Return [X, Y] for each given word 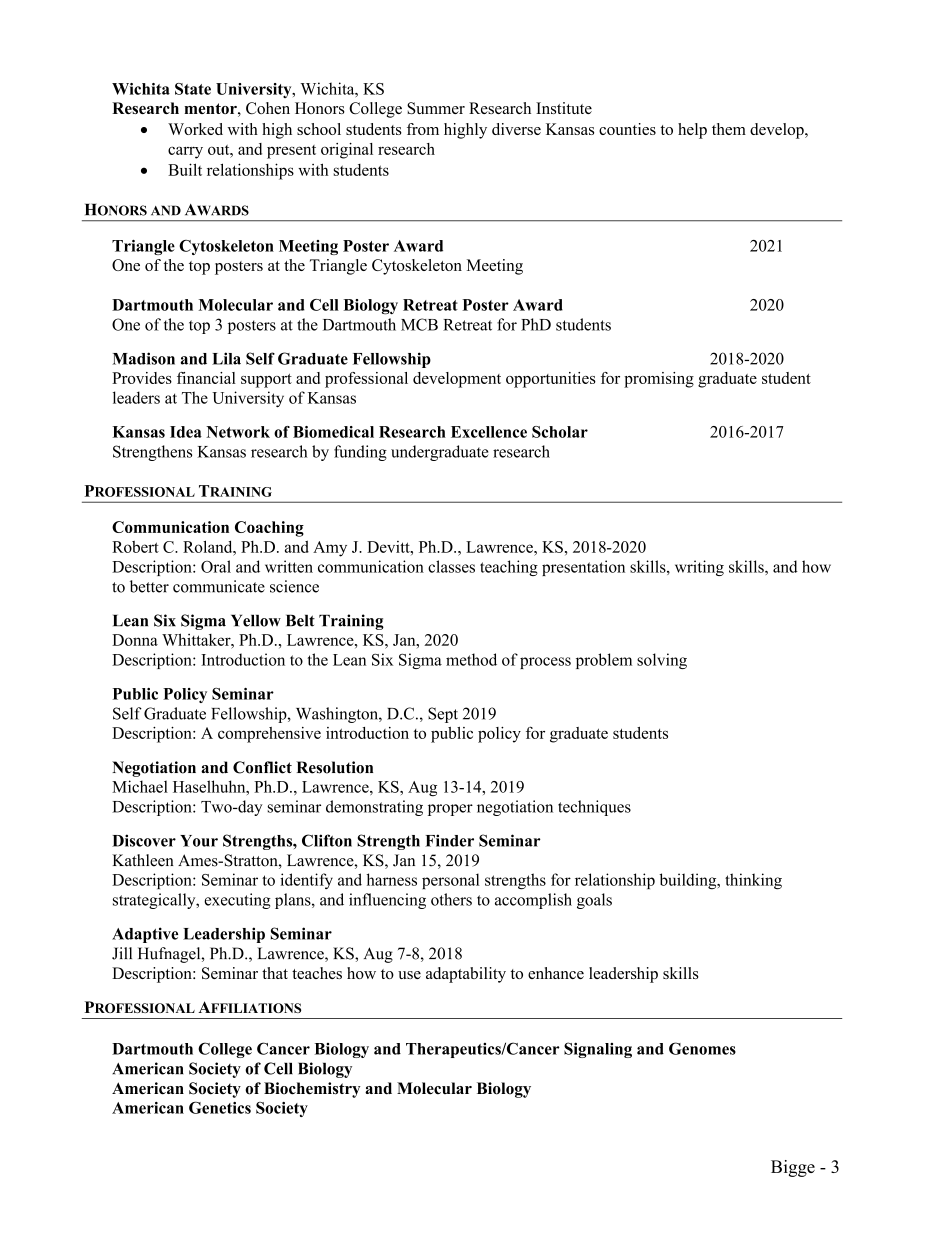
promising [659, 380]
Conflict [262, 767]
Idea [186, 432]
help [692, 131]
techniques [594, 808]
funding [360, 453]
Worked [195, 129]
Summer [436, 108]
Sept [443, 715]
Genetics [220, 1107]
